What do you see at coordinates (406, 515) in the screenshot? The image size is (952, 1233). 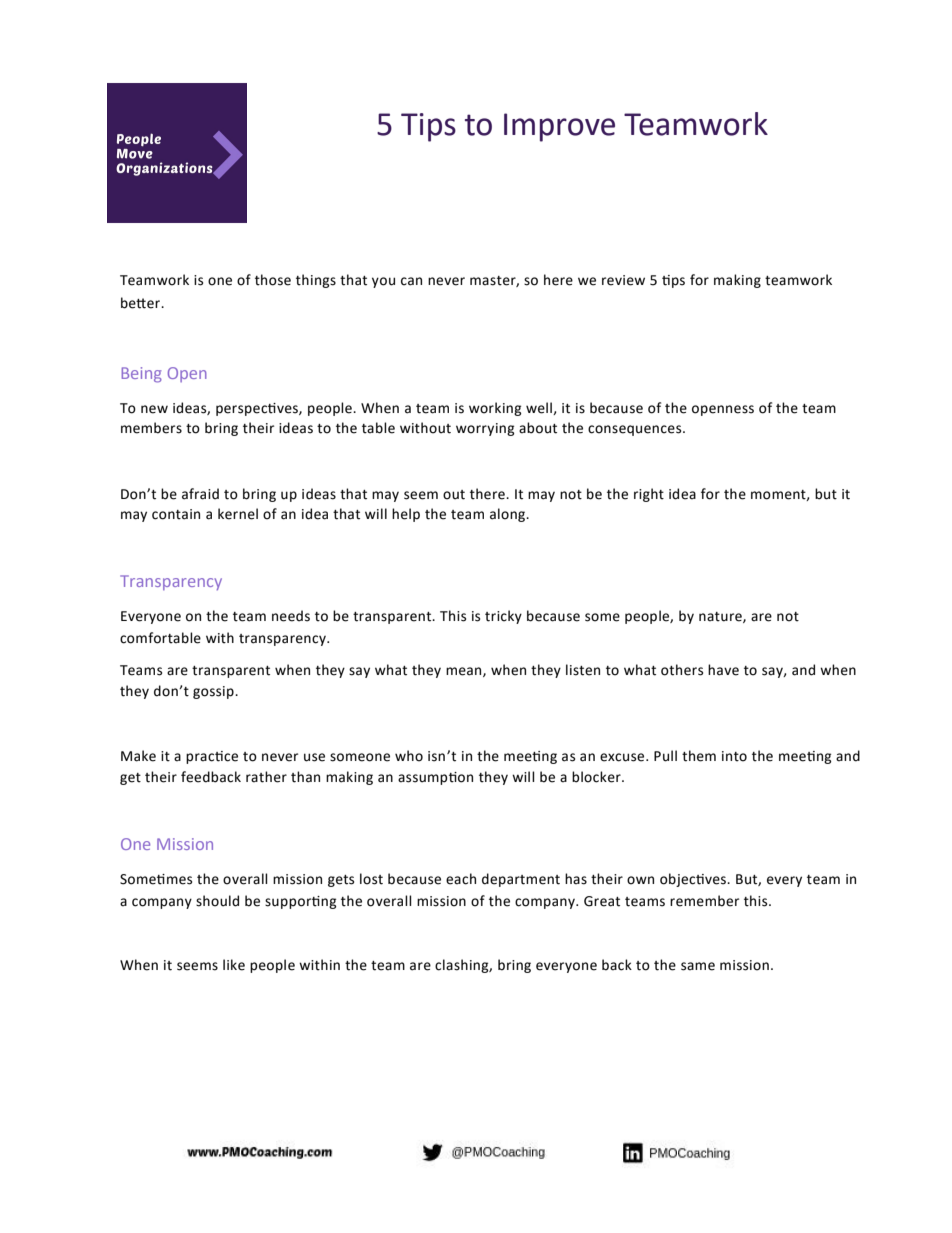 I see `help` at bounding box center [406, 515].
